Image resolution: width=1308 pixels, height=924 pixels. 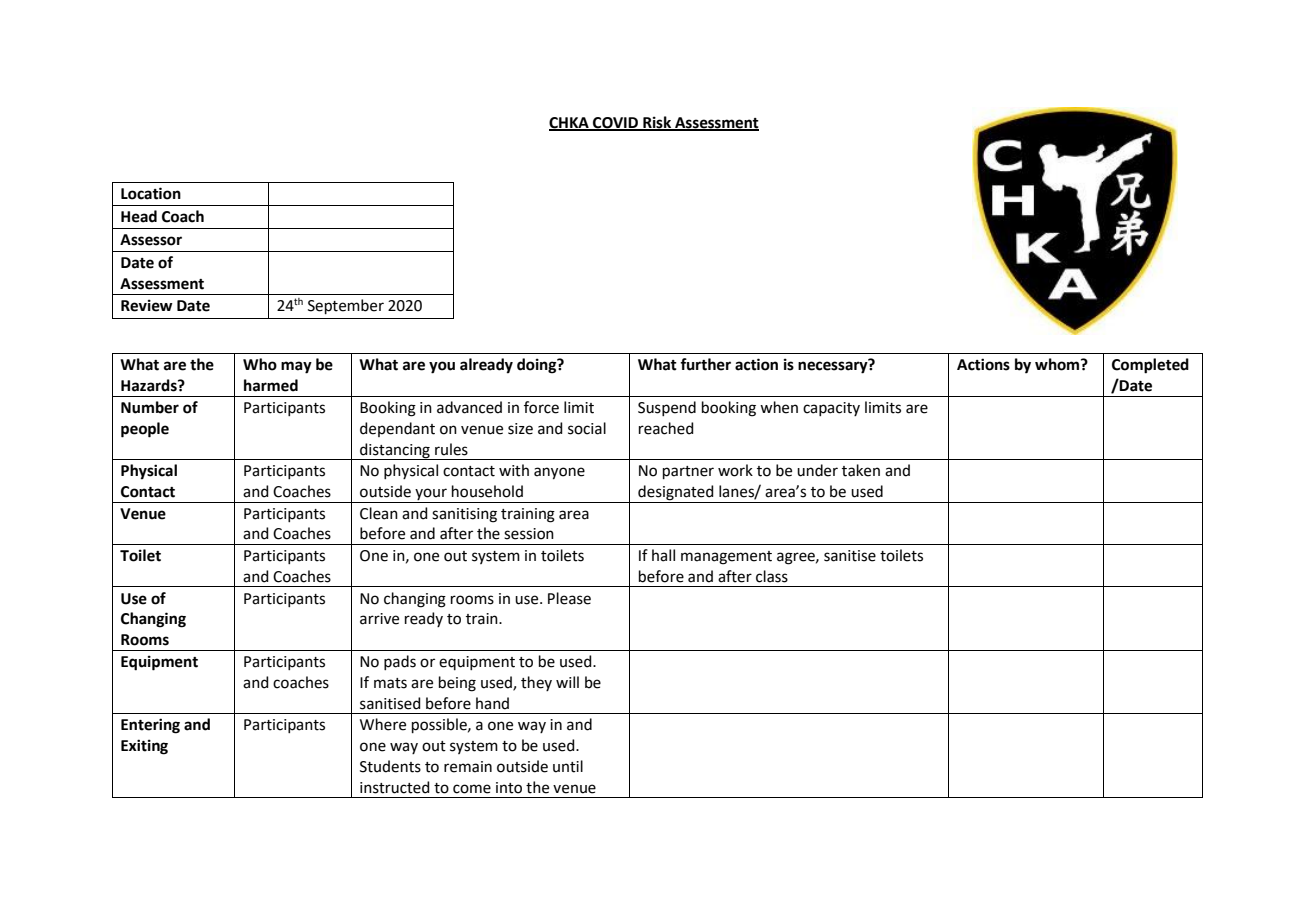 I want to click on further, so click(x=705, y=364).
